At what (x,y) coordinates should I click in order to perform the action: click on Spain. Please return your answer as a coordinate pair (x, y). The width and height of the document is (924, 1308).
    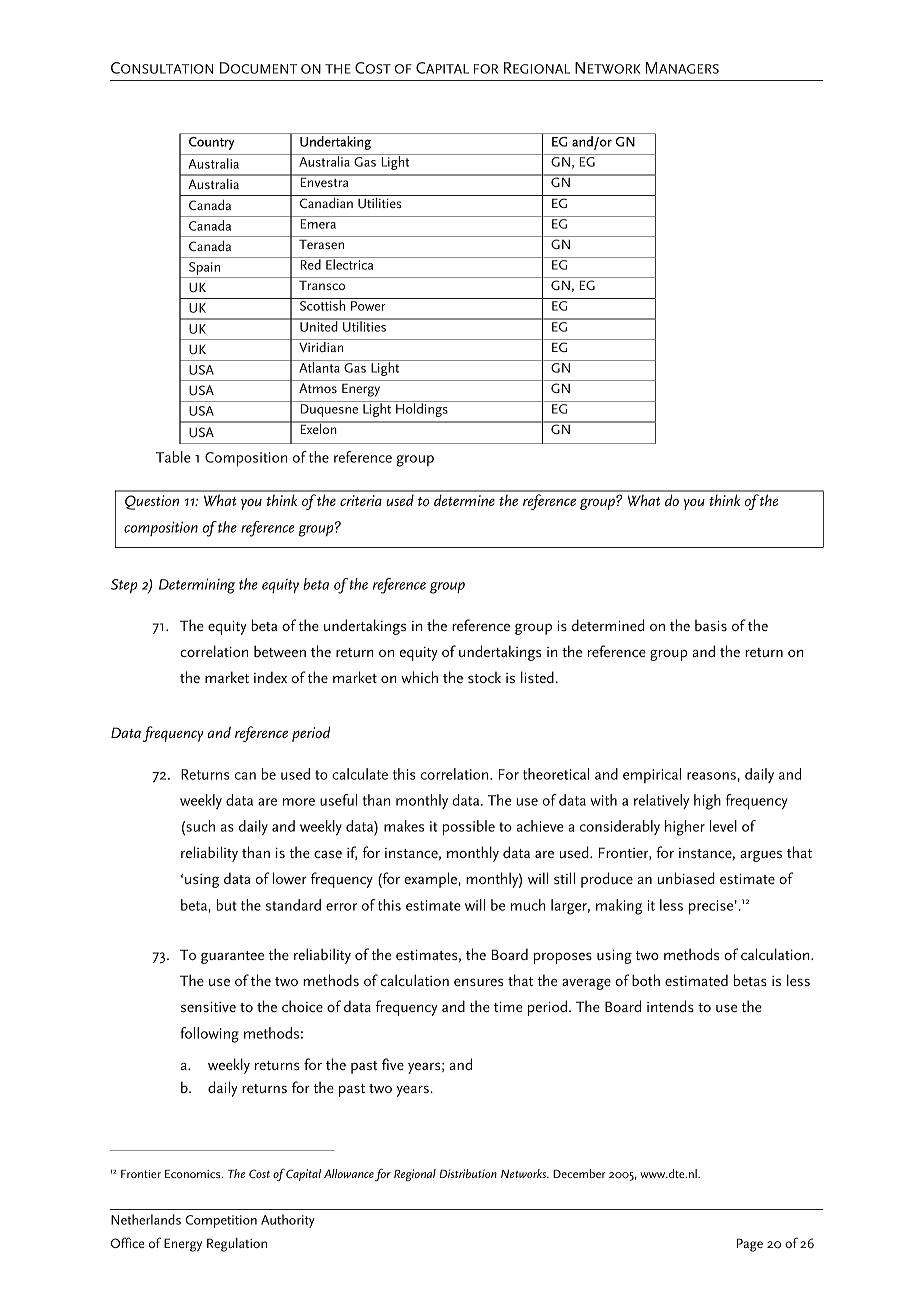
    Looking at the image, I should click on (204, 270).
